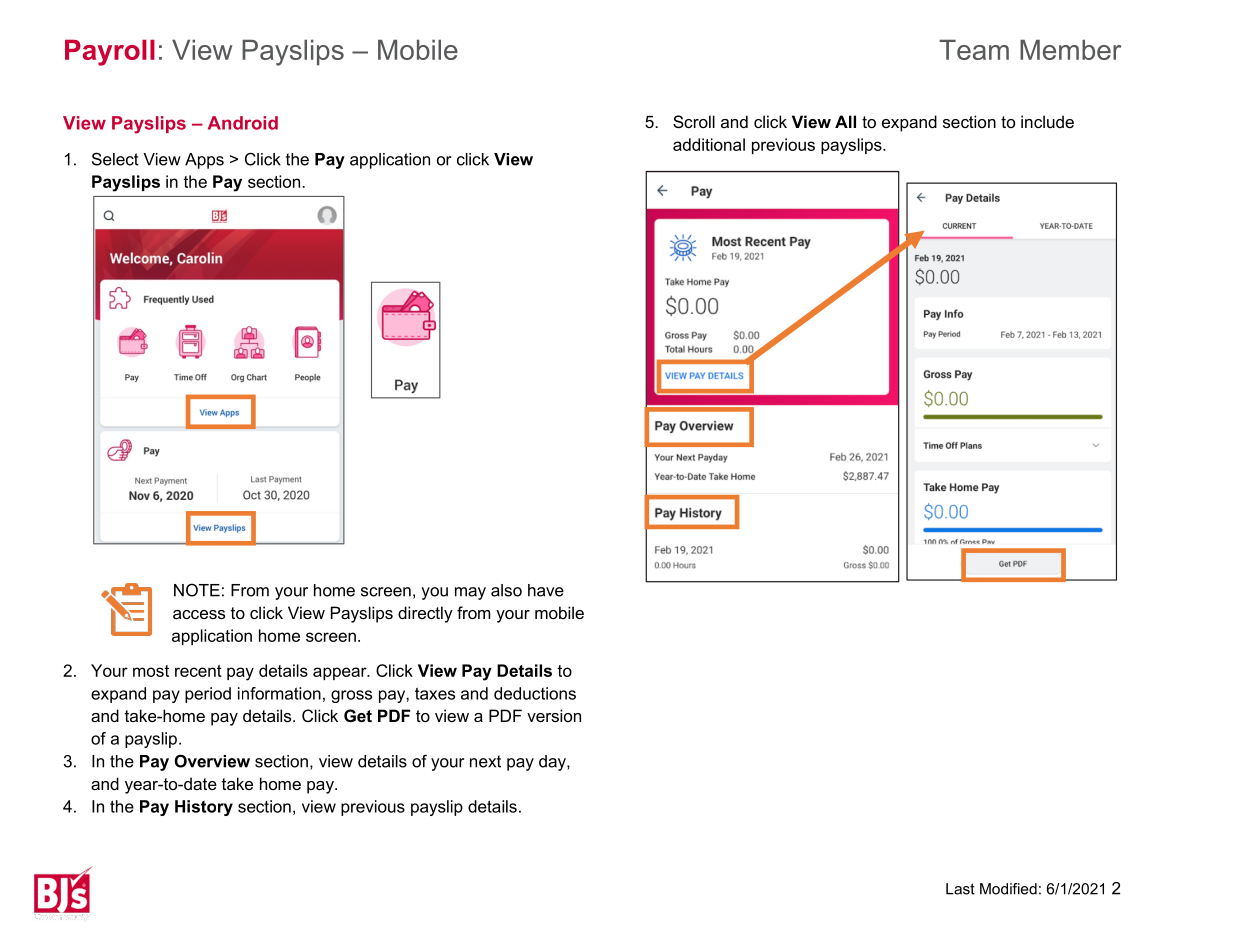  What do you see at coordinates (198, 671) in the screenshot?
I see `recent` at bounding box center [198, 671].
